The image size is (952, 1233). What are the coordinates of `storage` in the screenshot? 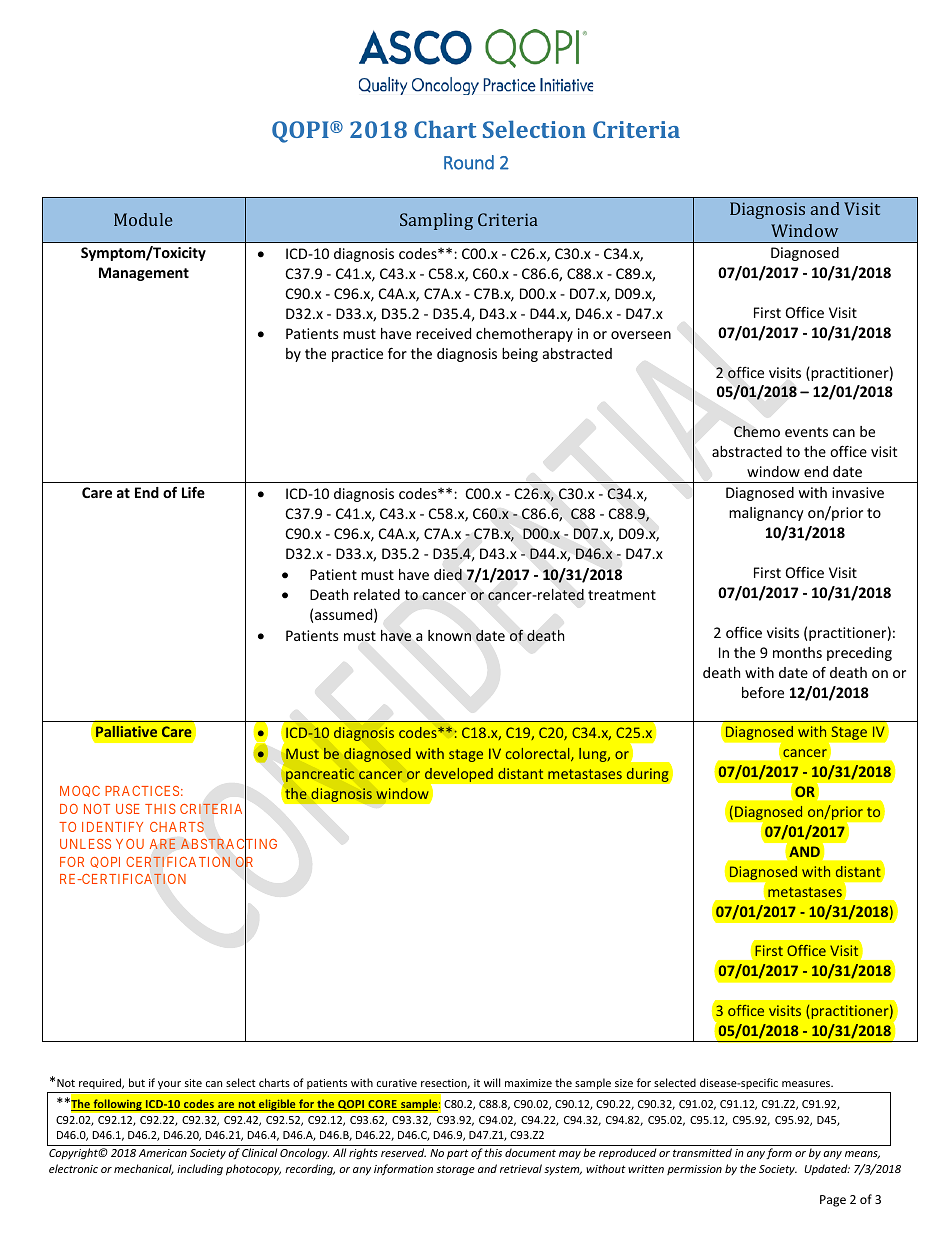 It's located at (455, 1170).
